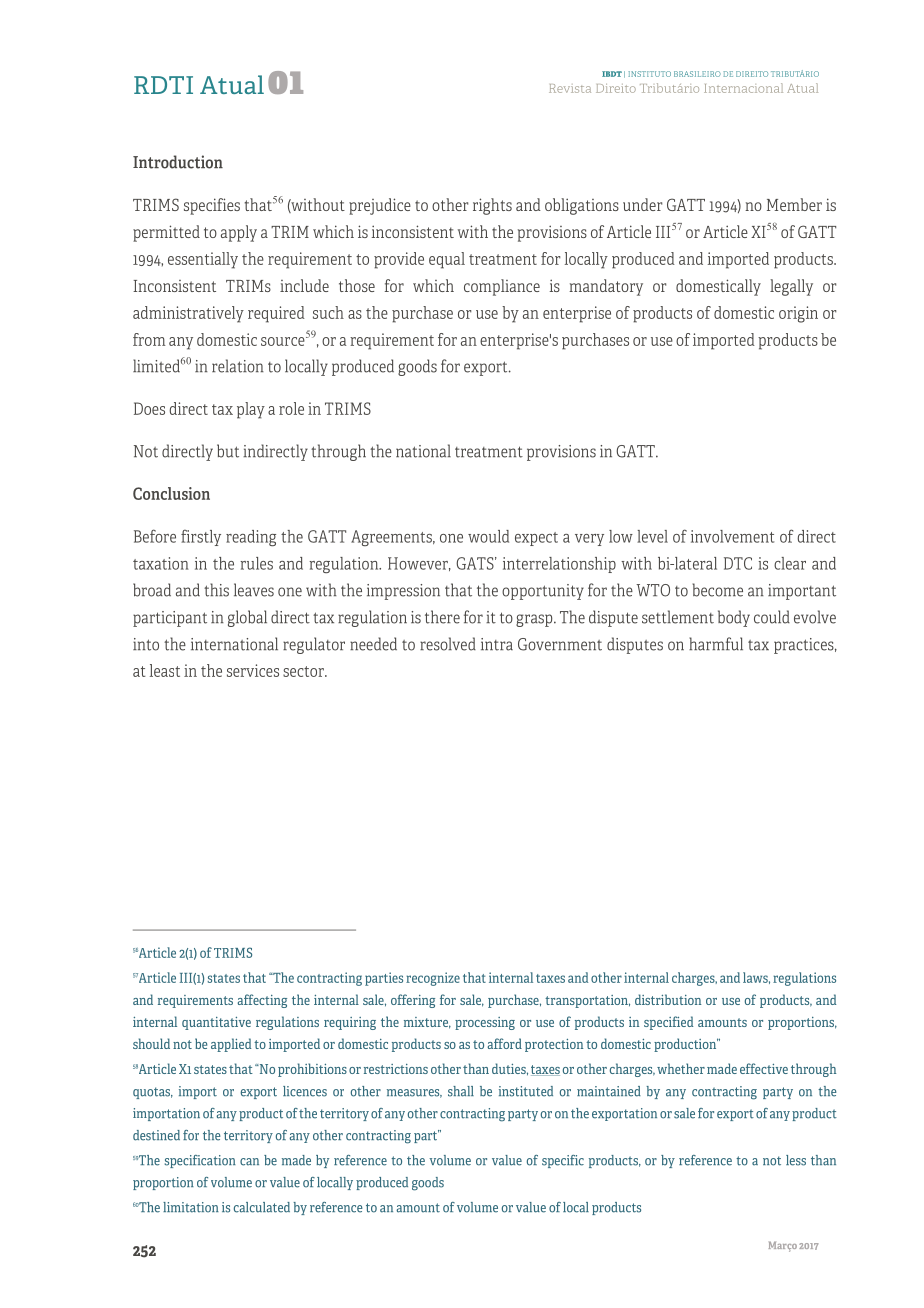  What do you see at coordinates (492, 206) in the document?
I see `rights` at bounding box center [492, 206].
